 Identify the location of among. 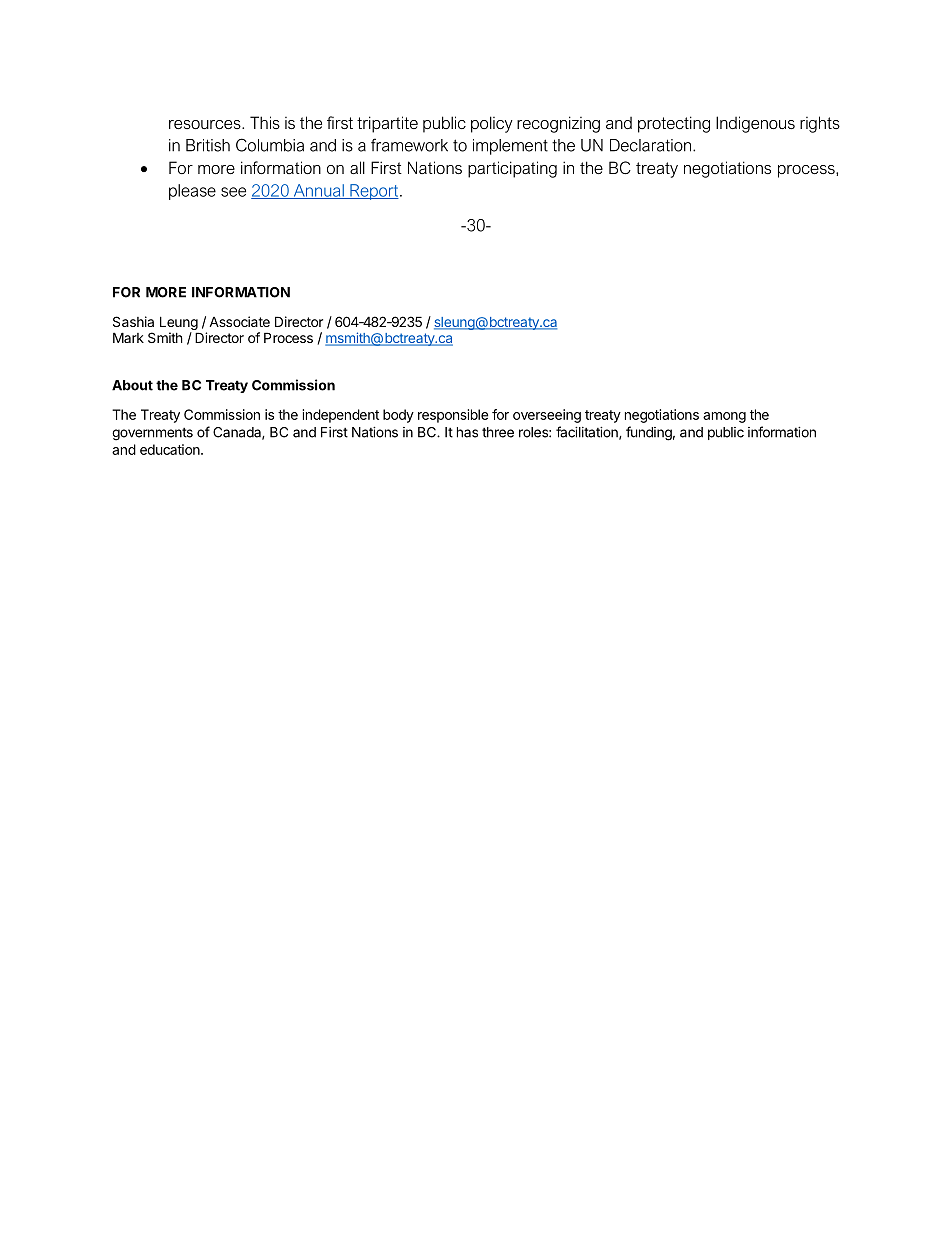
(724, 417).
